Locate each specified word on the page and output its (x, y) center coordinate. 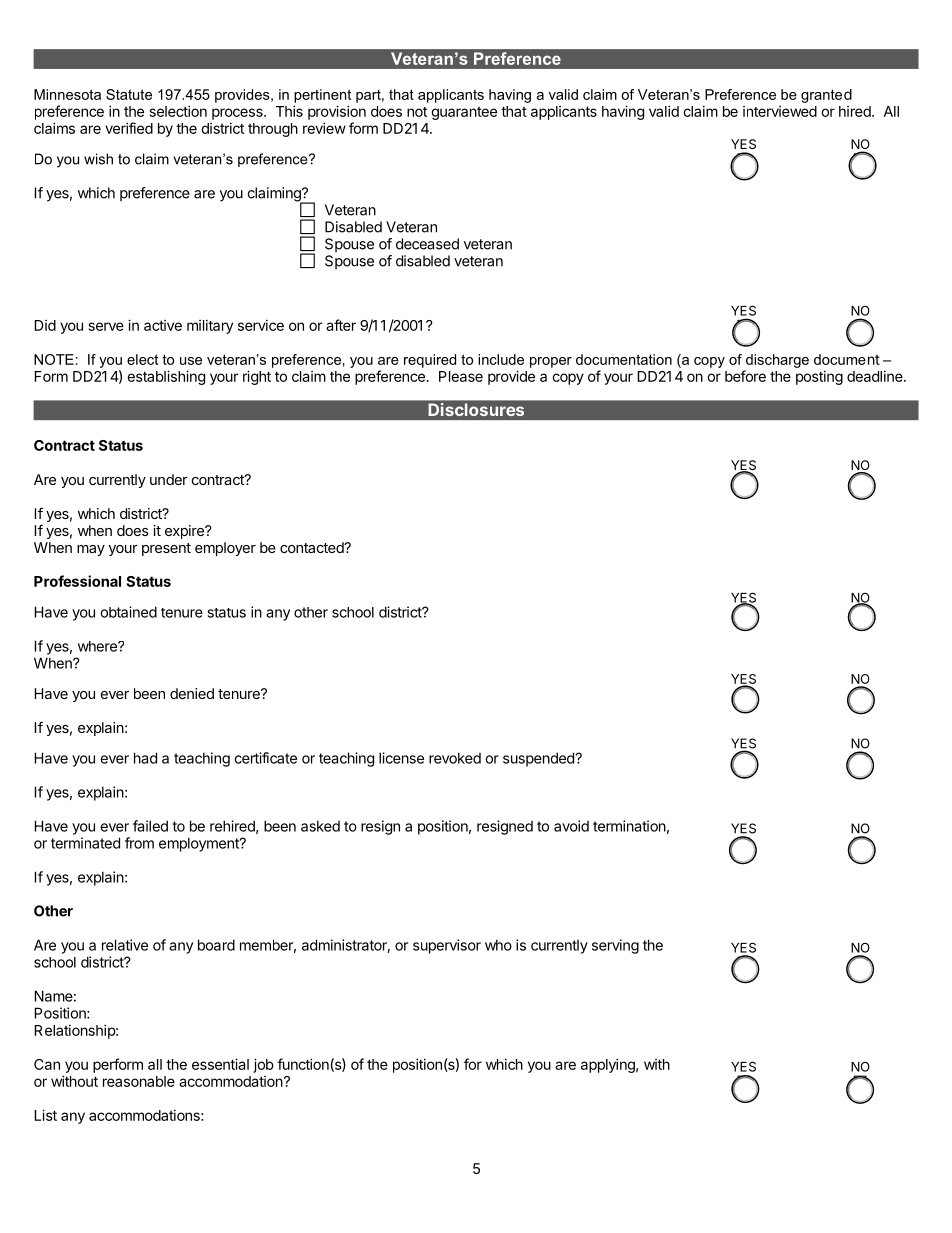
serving (615, 946)
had (145, 758)
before (745, 376)
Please (461, 376)
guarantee (464, 113)
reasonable (139, 1081)
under (169, 479)
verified (129, 128)
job (263, 1065)
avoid (571, 826)
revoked (455, 758)
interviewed (780, 111)
